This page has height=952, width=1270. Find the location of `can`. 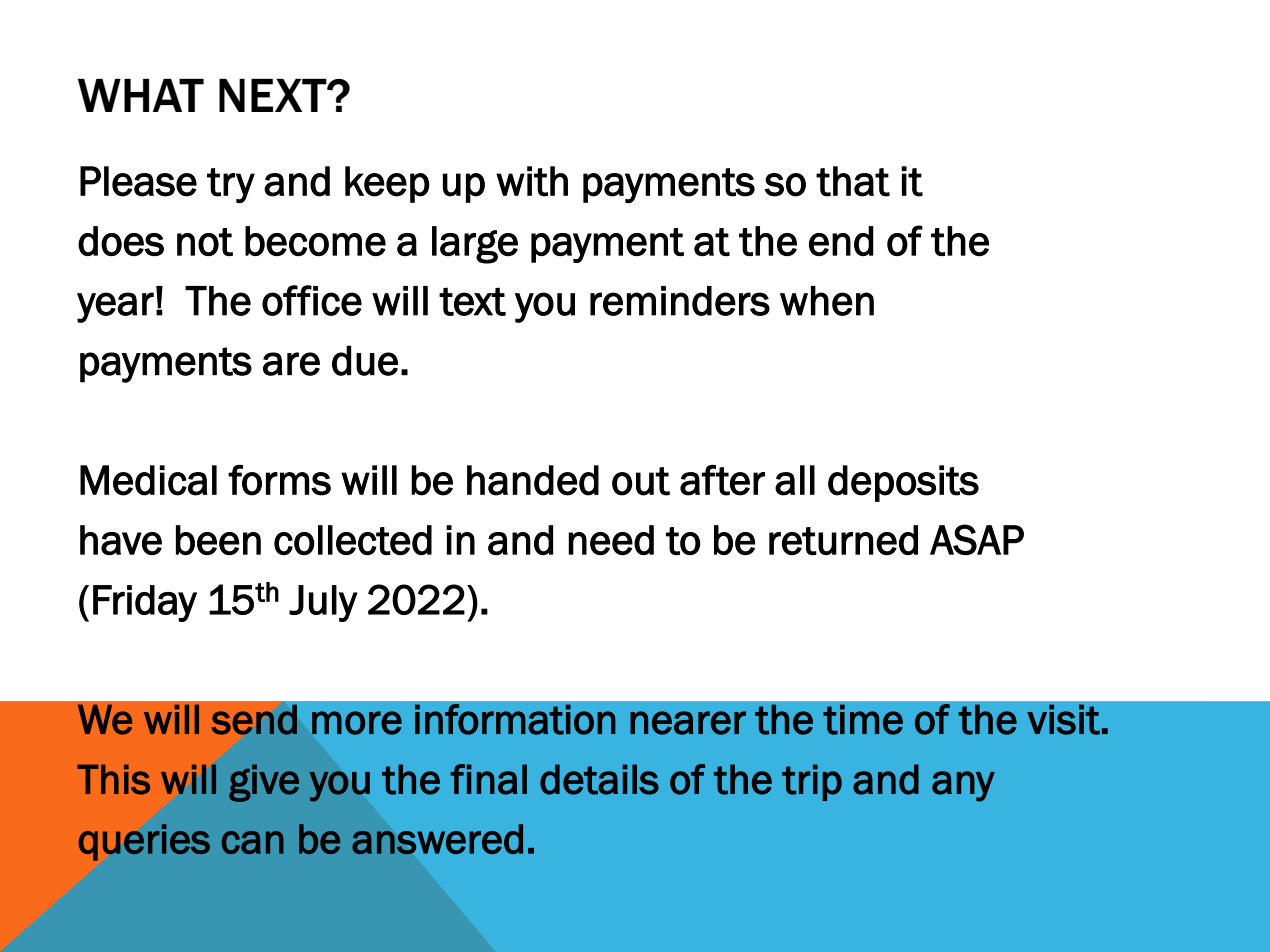

can is located at coordinates (253, 842).
